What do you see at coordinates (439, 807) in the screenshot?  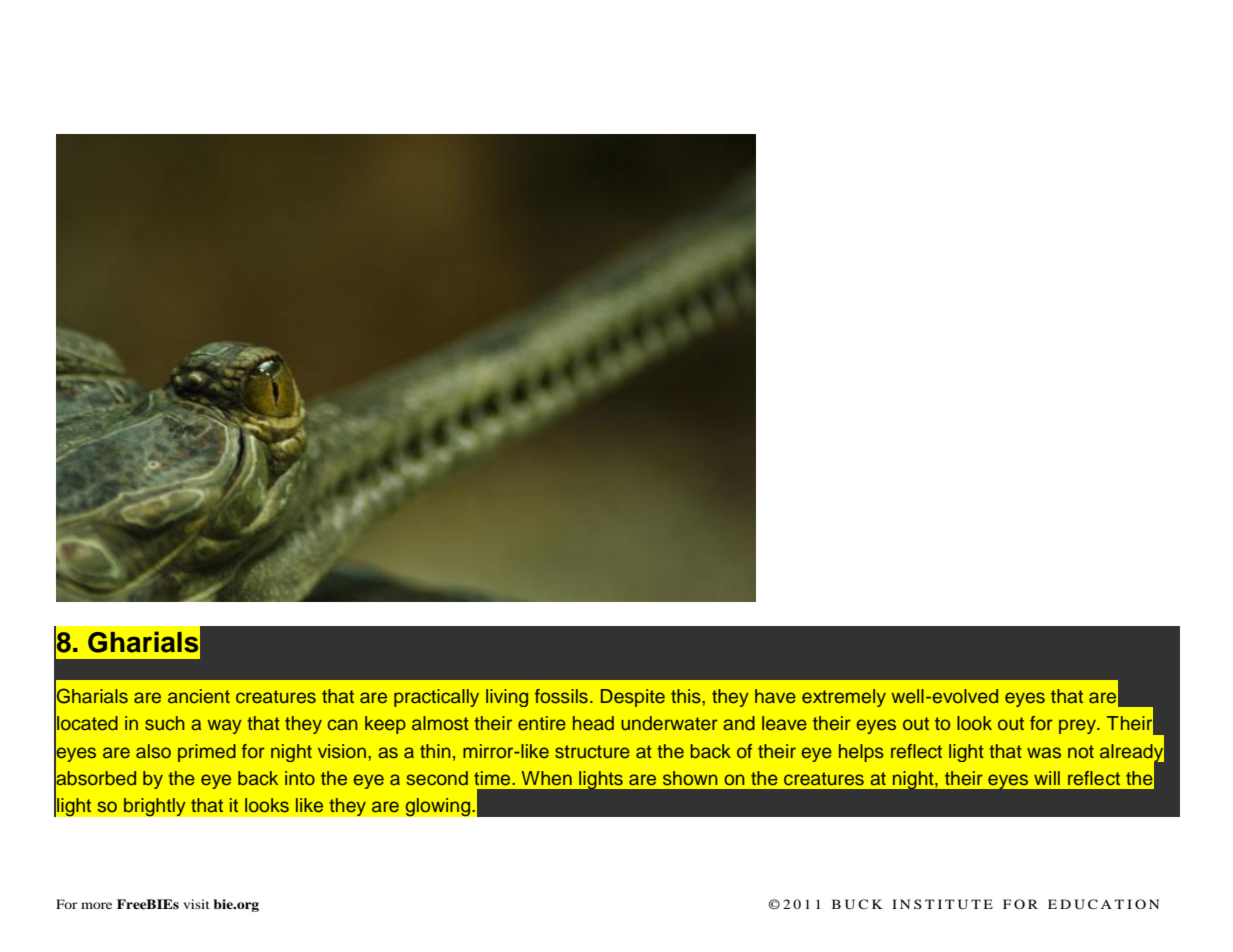 I see `glowing` at bounding box center [439, 807].
